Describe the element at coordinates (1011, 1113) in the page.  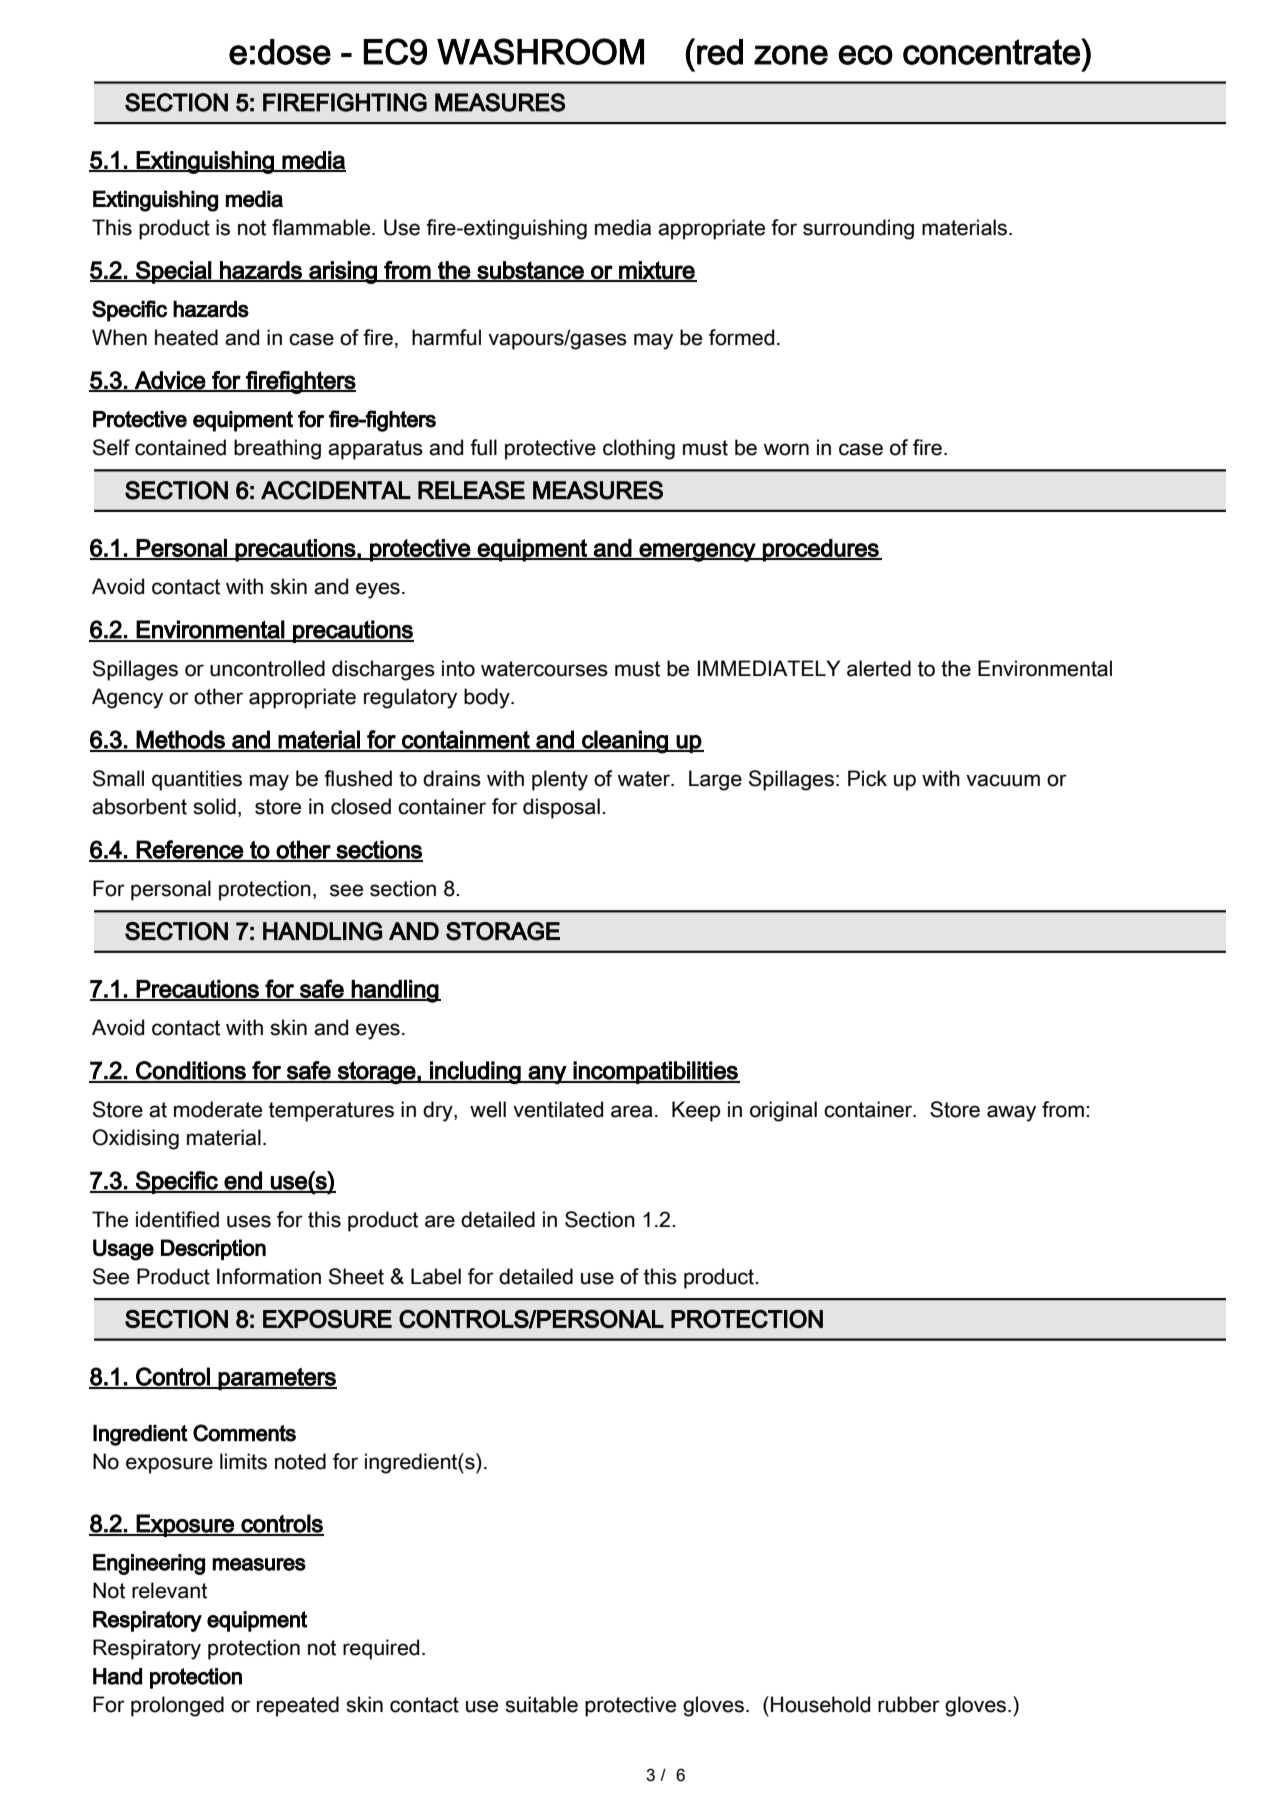
I see `away` at that location.
